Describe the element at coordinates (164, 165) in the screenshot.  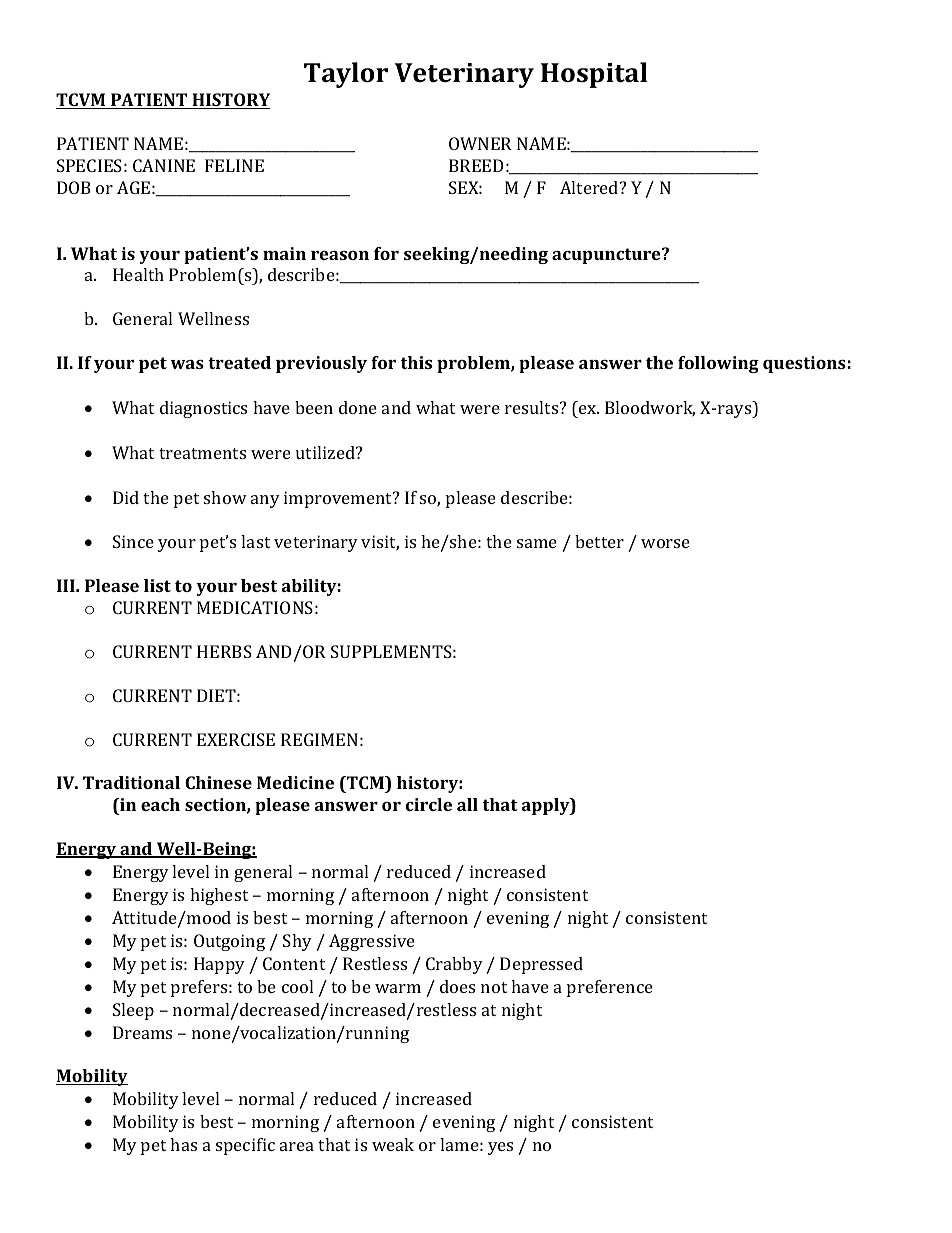
I see `CANINE` at that location.
